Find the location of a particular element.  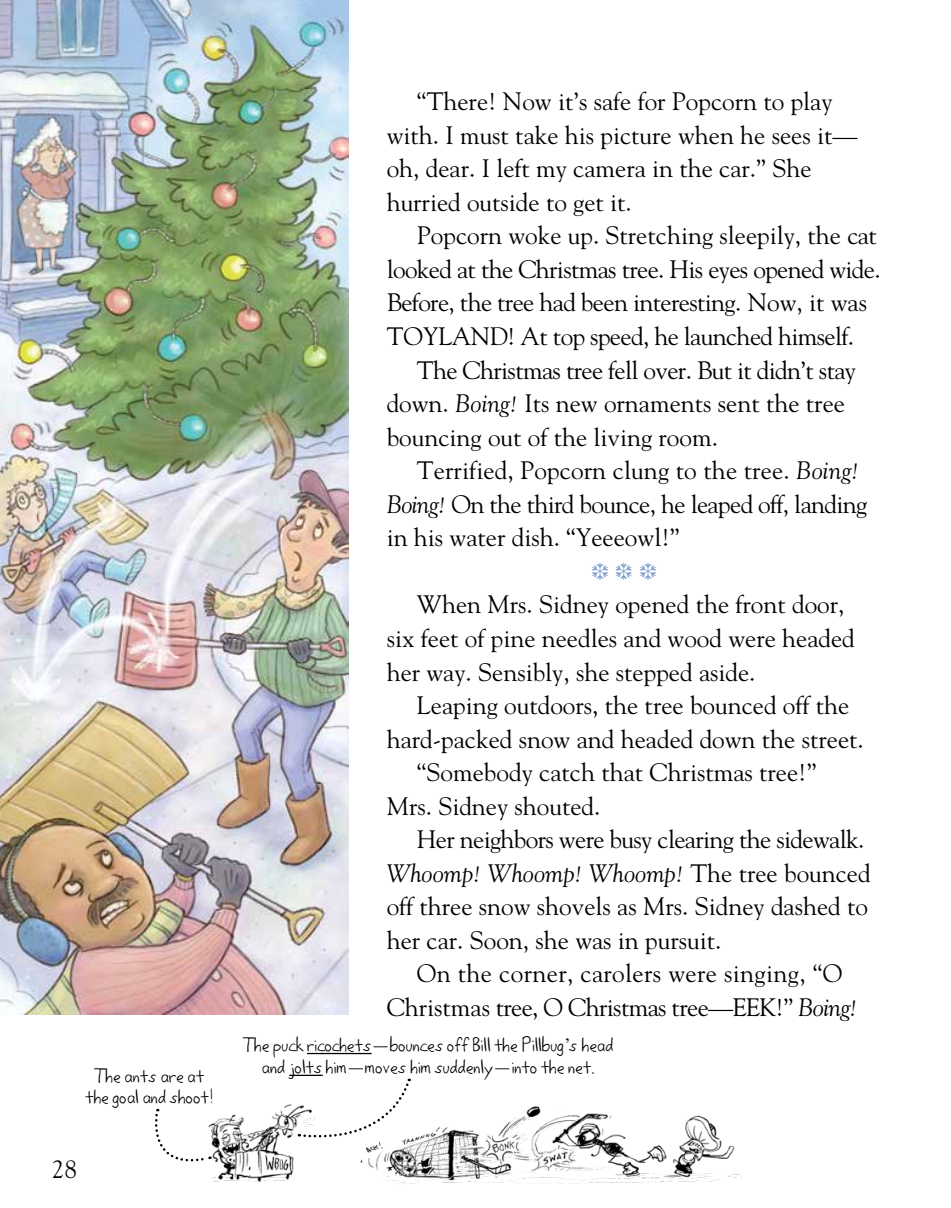

sees is located at coordinates (791, 139).
